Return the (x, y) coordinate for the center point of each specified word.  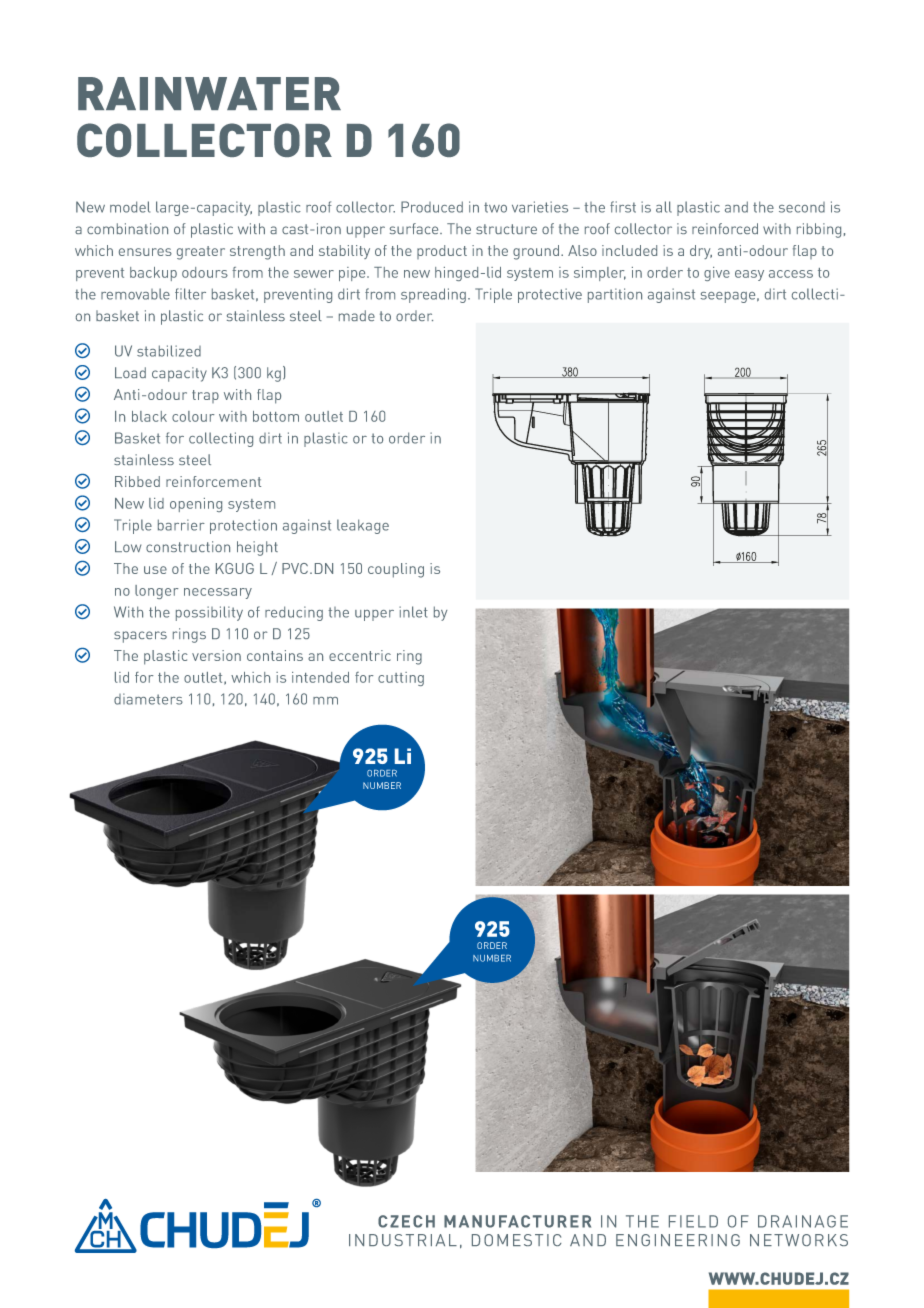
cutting (401, 679)
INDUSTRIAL (403, 1240)
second (802, 207)
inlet (413, 612)
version (216, 655)
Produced (432, 207)
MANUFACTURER (517, 1221)
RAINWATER (209, 93)
